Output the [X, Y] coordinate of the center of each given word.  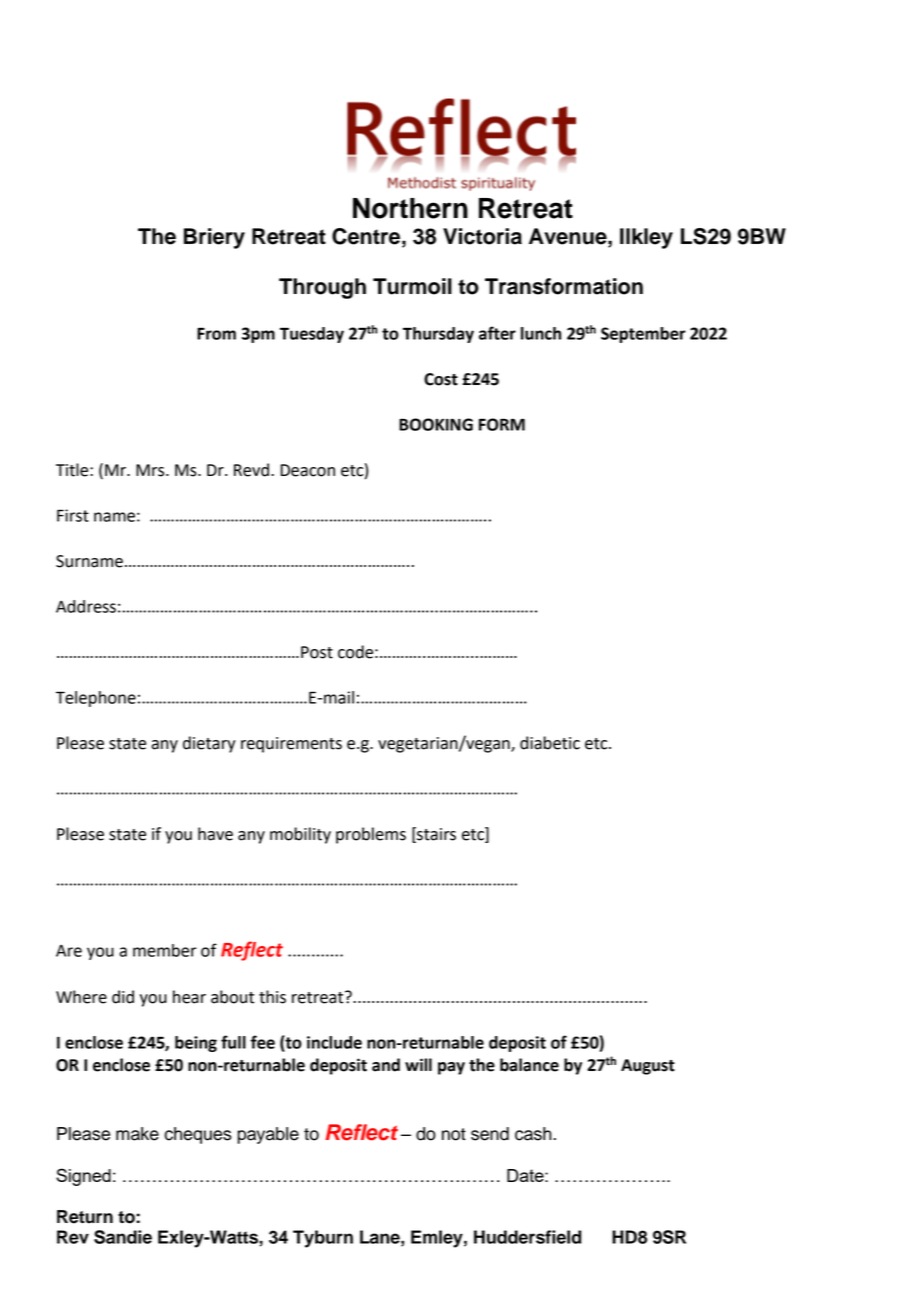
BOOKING [436, 424]
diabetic [550, 743]
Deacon [308, 470]
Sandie [123, 1237]
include [334, 1042]
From [216, 333]
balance [529, 1065]
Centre [366, 236]
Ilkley [646, 238]
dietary [209, 744]
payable [268, 1135]
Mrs [151, 470]
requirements [291, 745]
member [165, 950]
